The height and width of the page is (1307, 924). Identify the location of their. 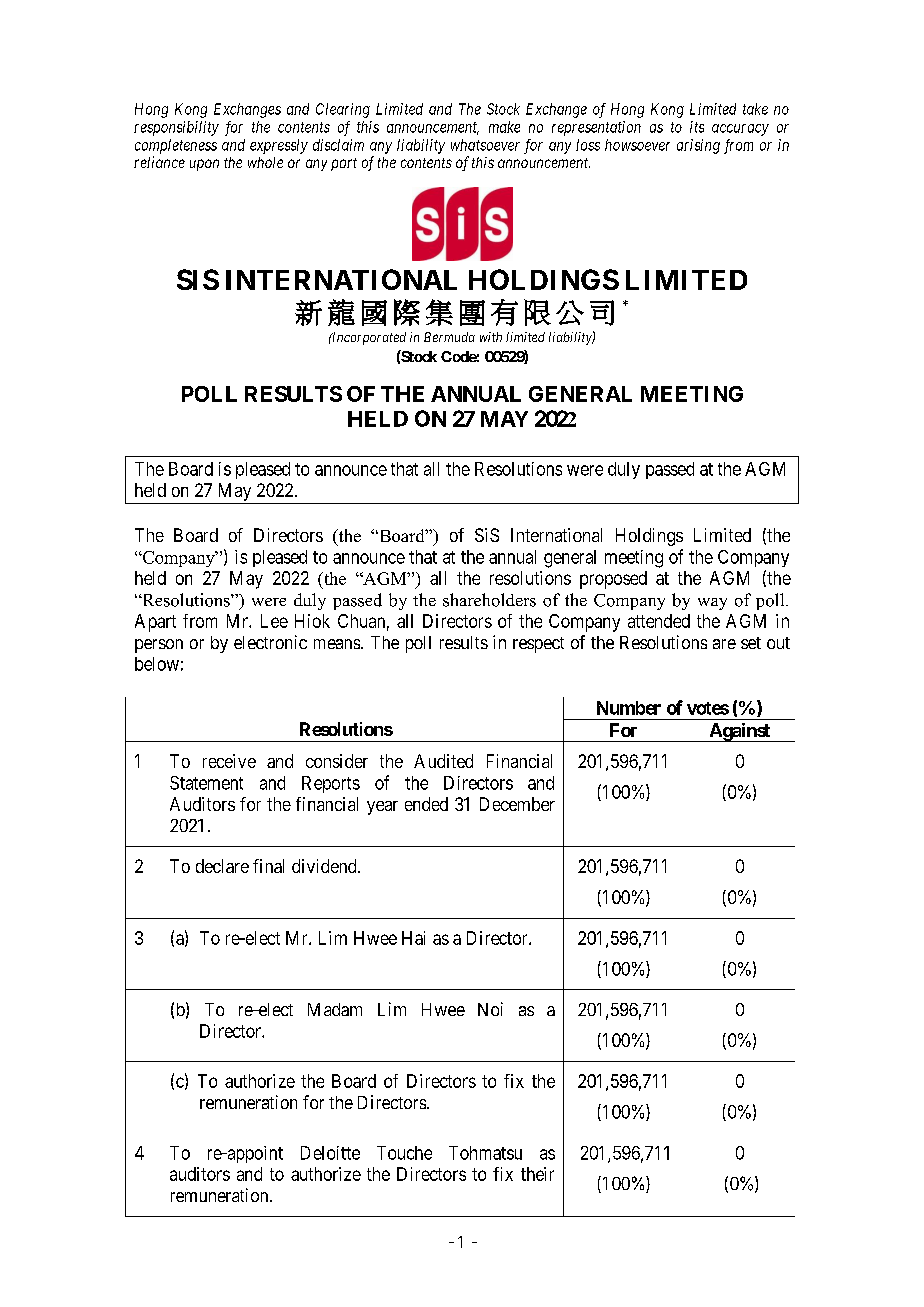
(537, 1174).
